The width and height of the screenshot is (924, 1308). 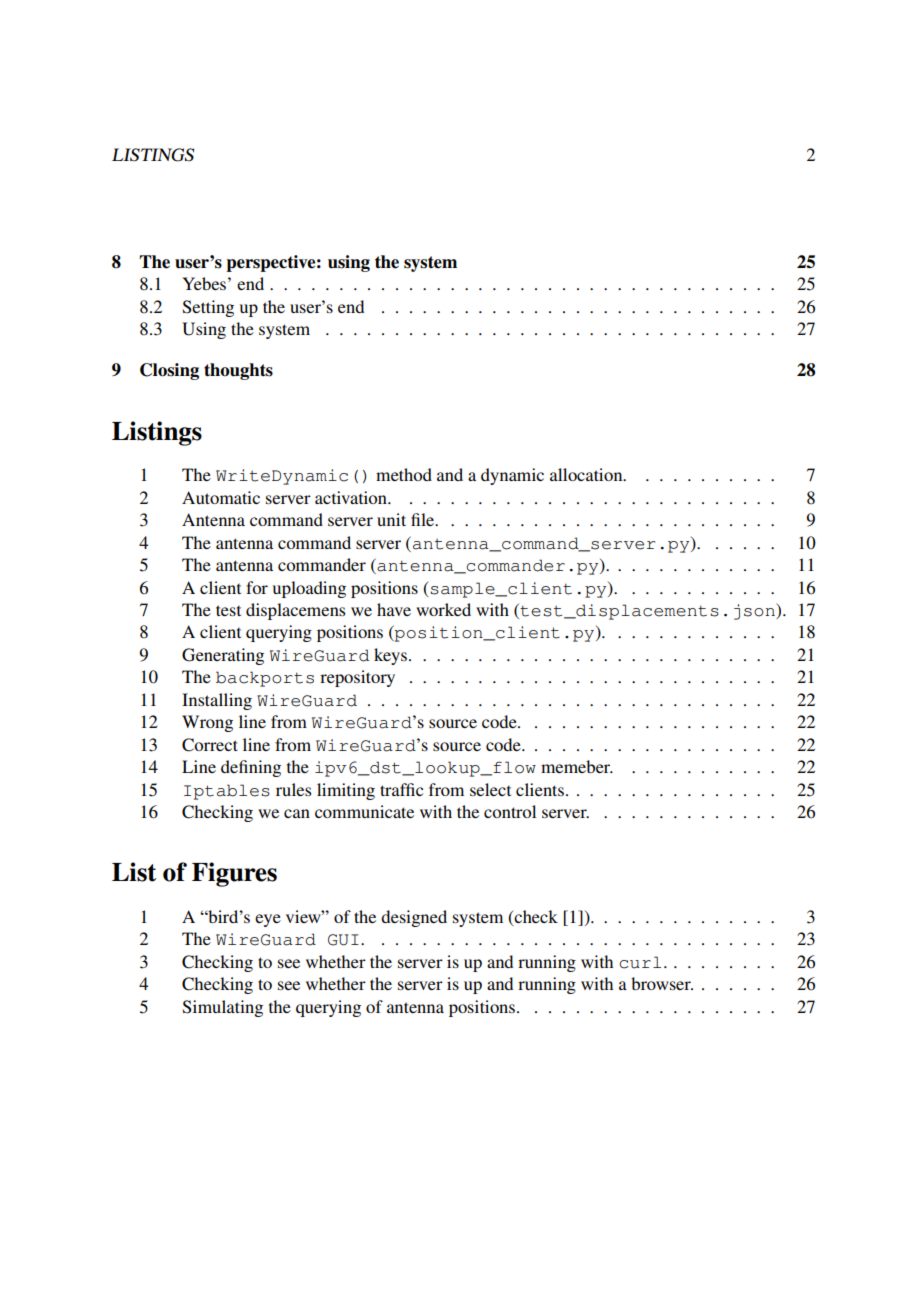 I want to click on defining, so click(x=251, y=768).
